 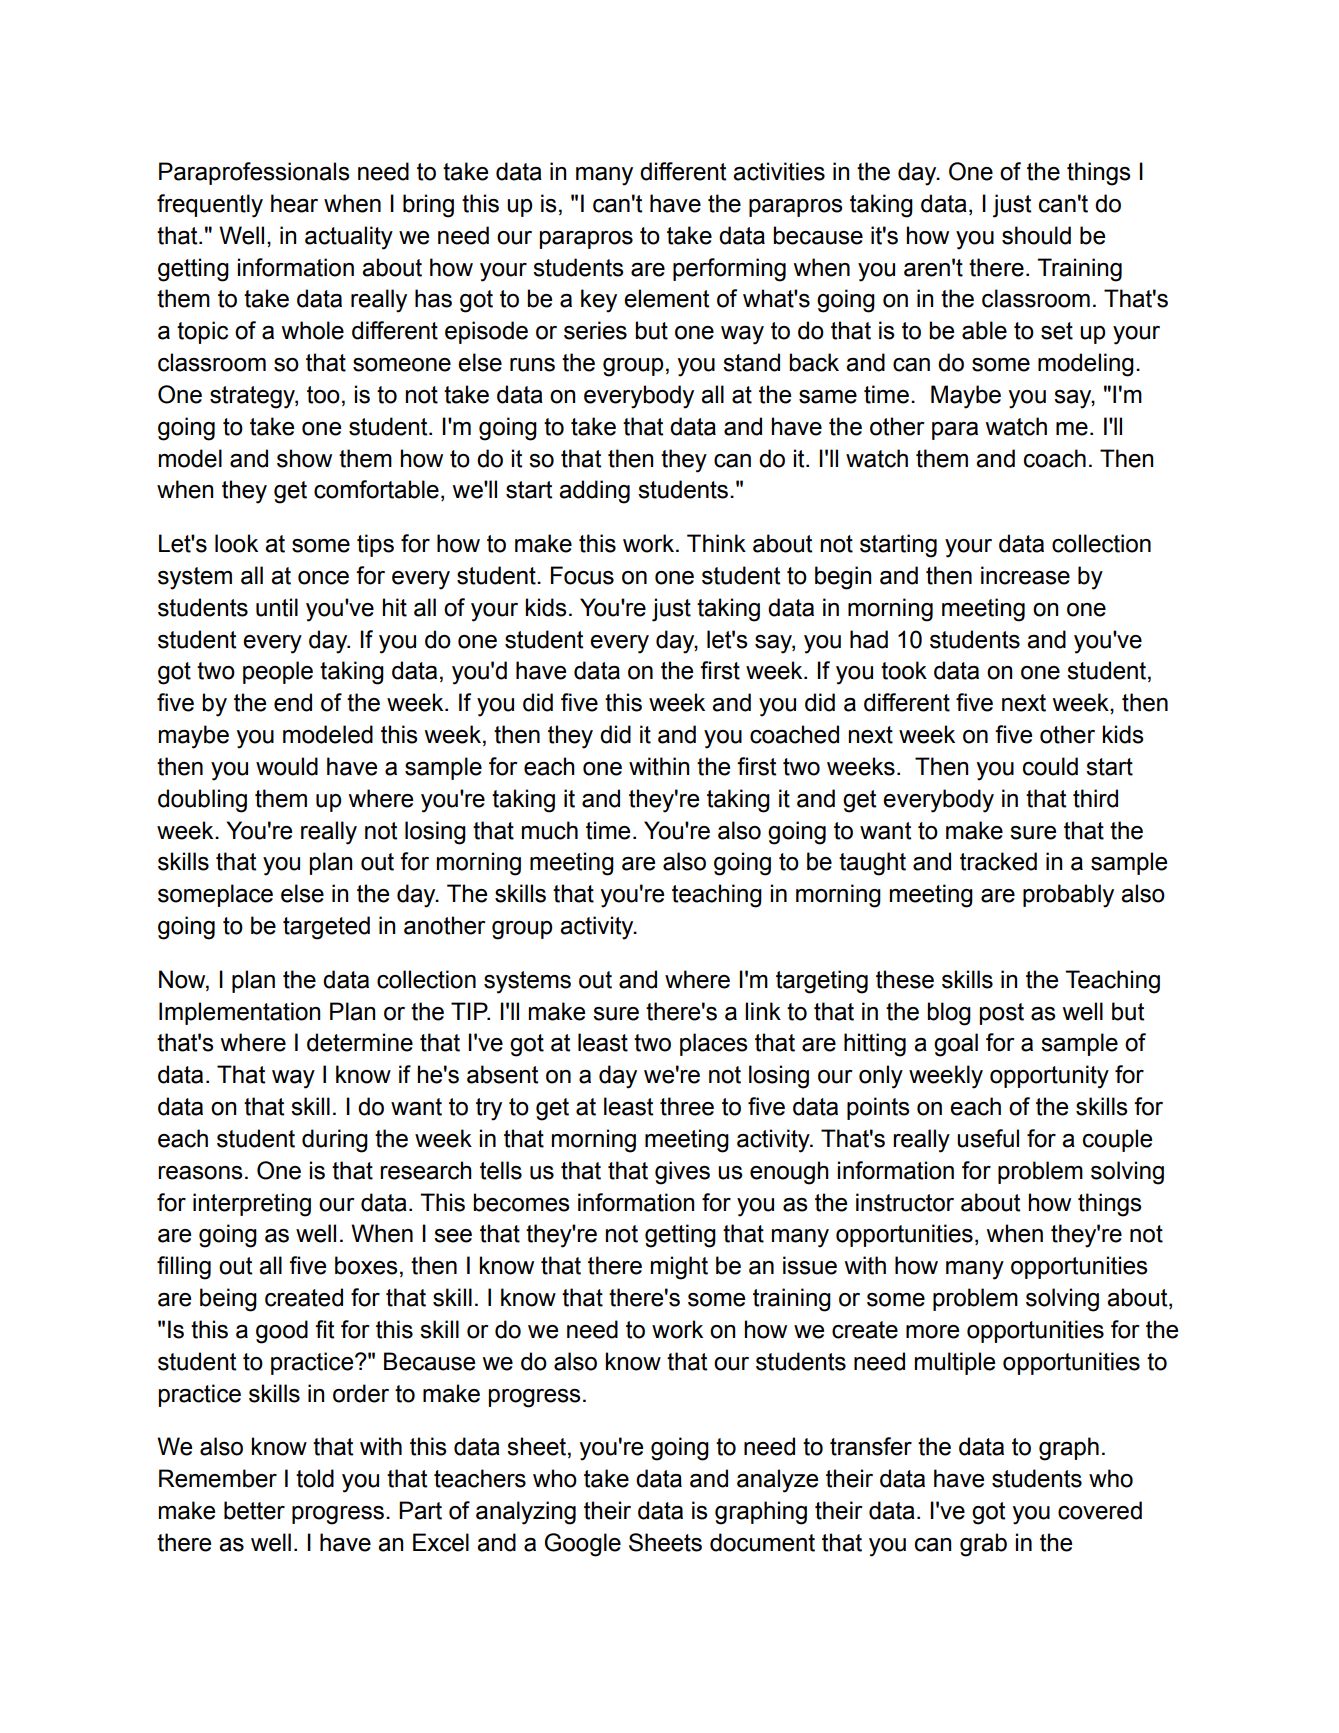 What do you see at coordinates (729, 270) in the screenshot?
I see `performing` at bounding box center [729, 270].
